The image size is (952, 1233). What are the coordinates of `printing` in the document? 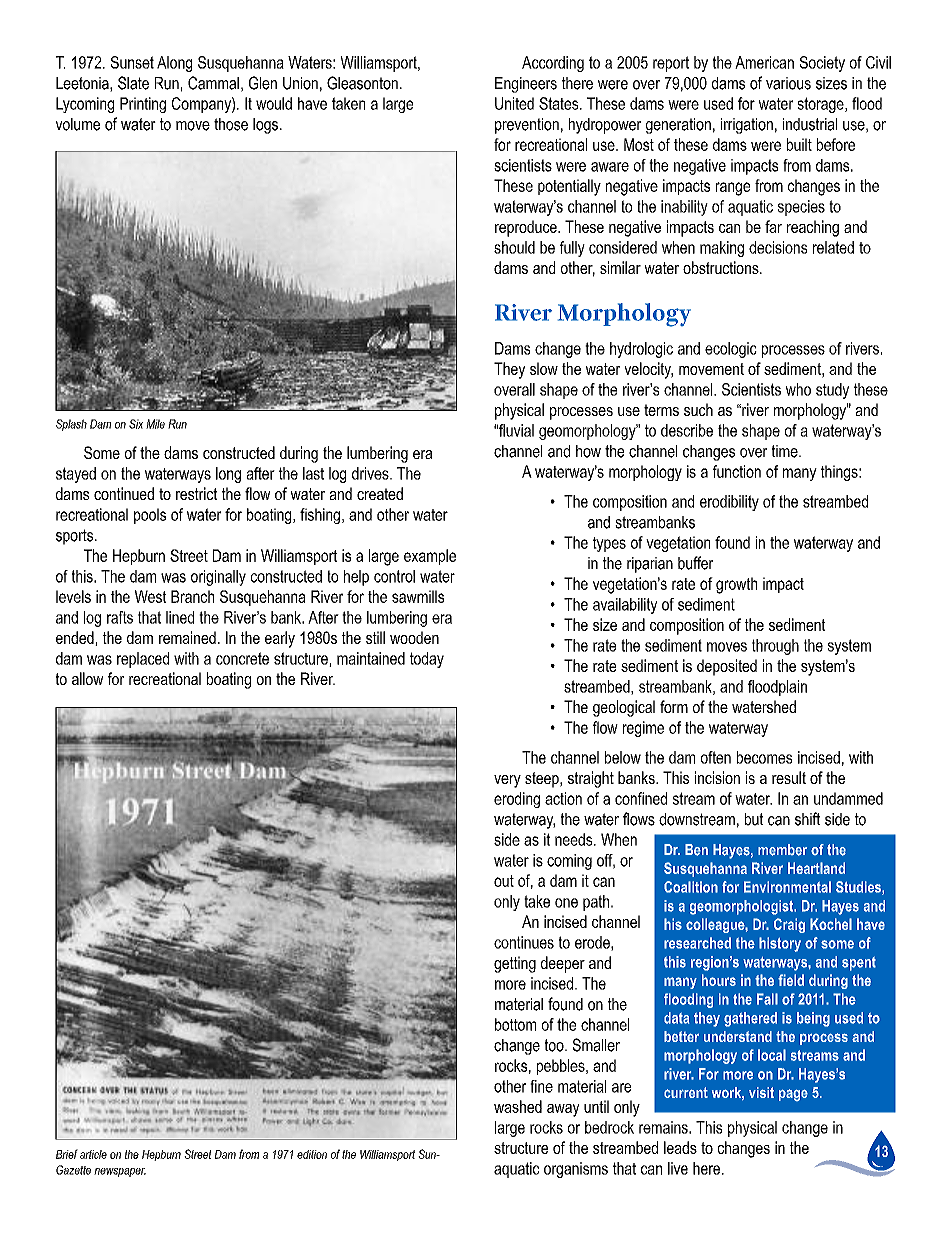 It's located at (143, 105).
